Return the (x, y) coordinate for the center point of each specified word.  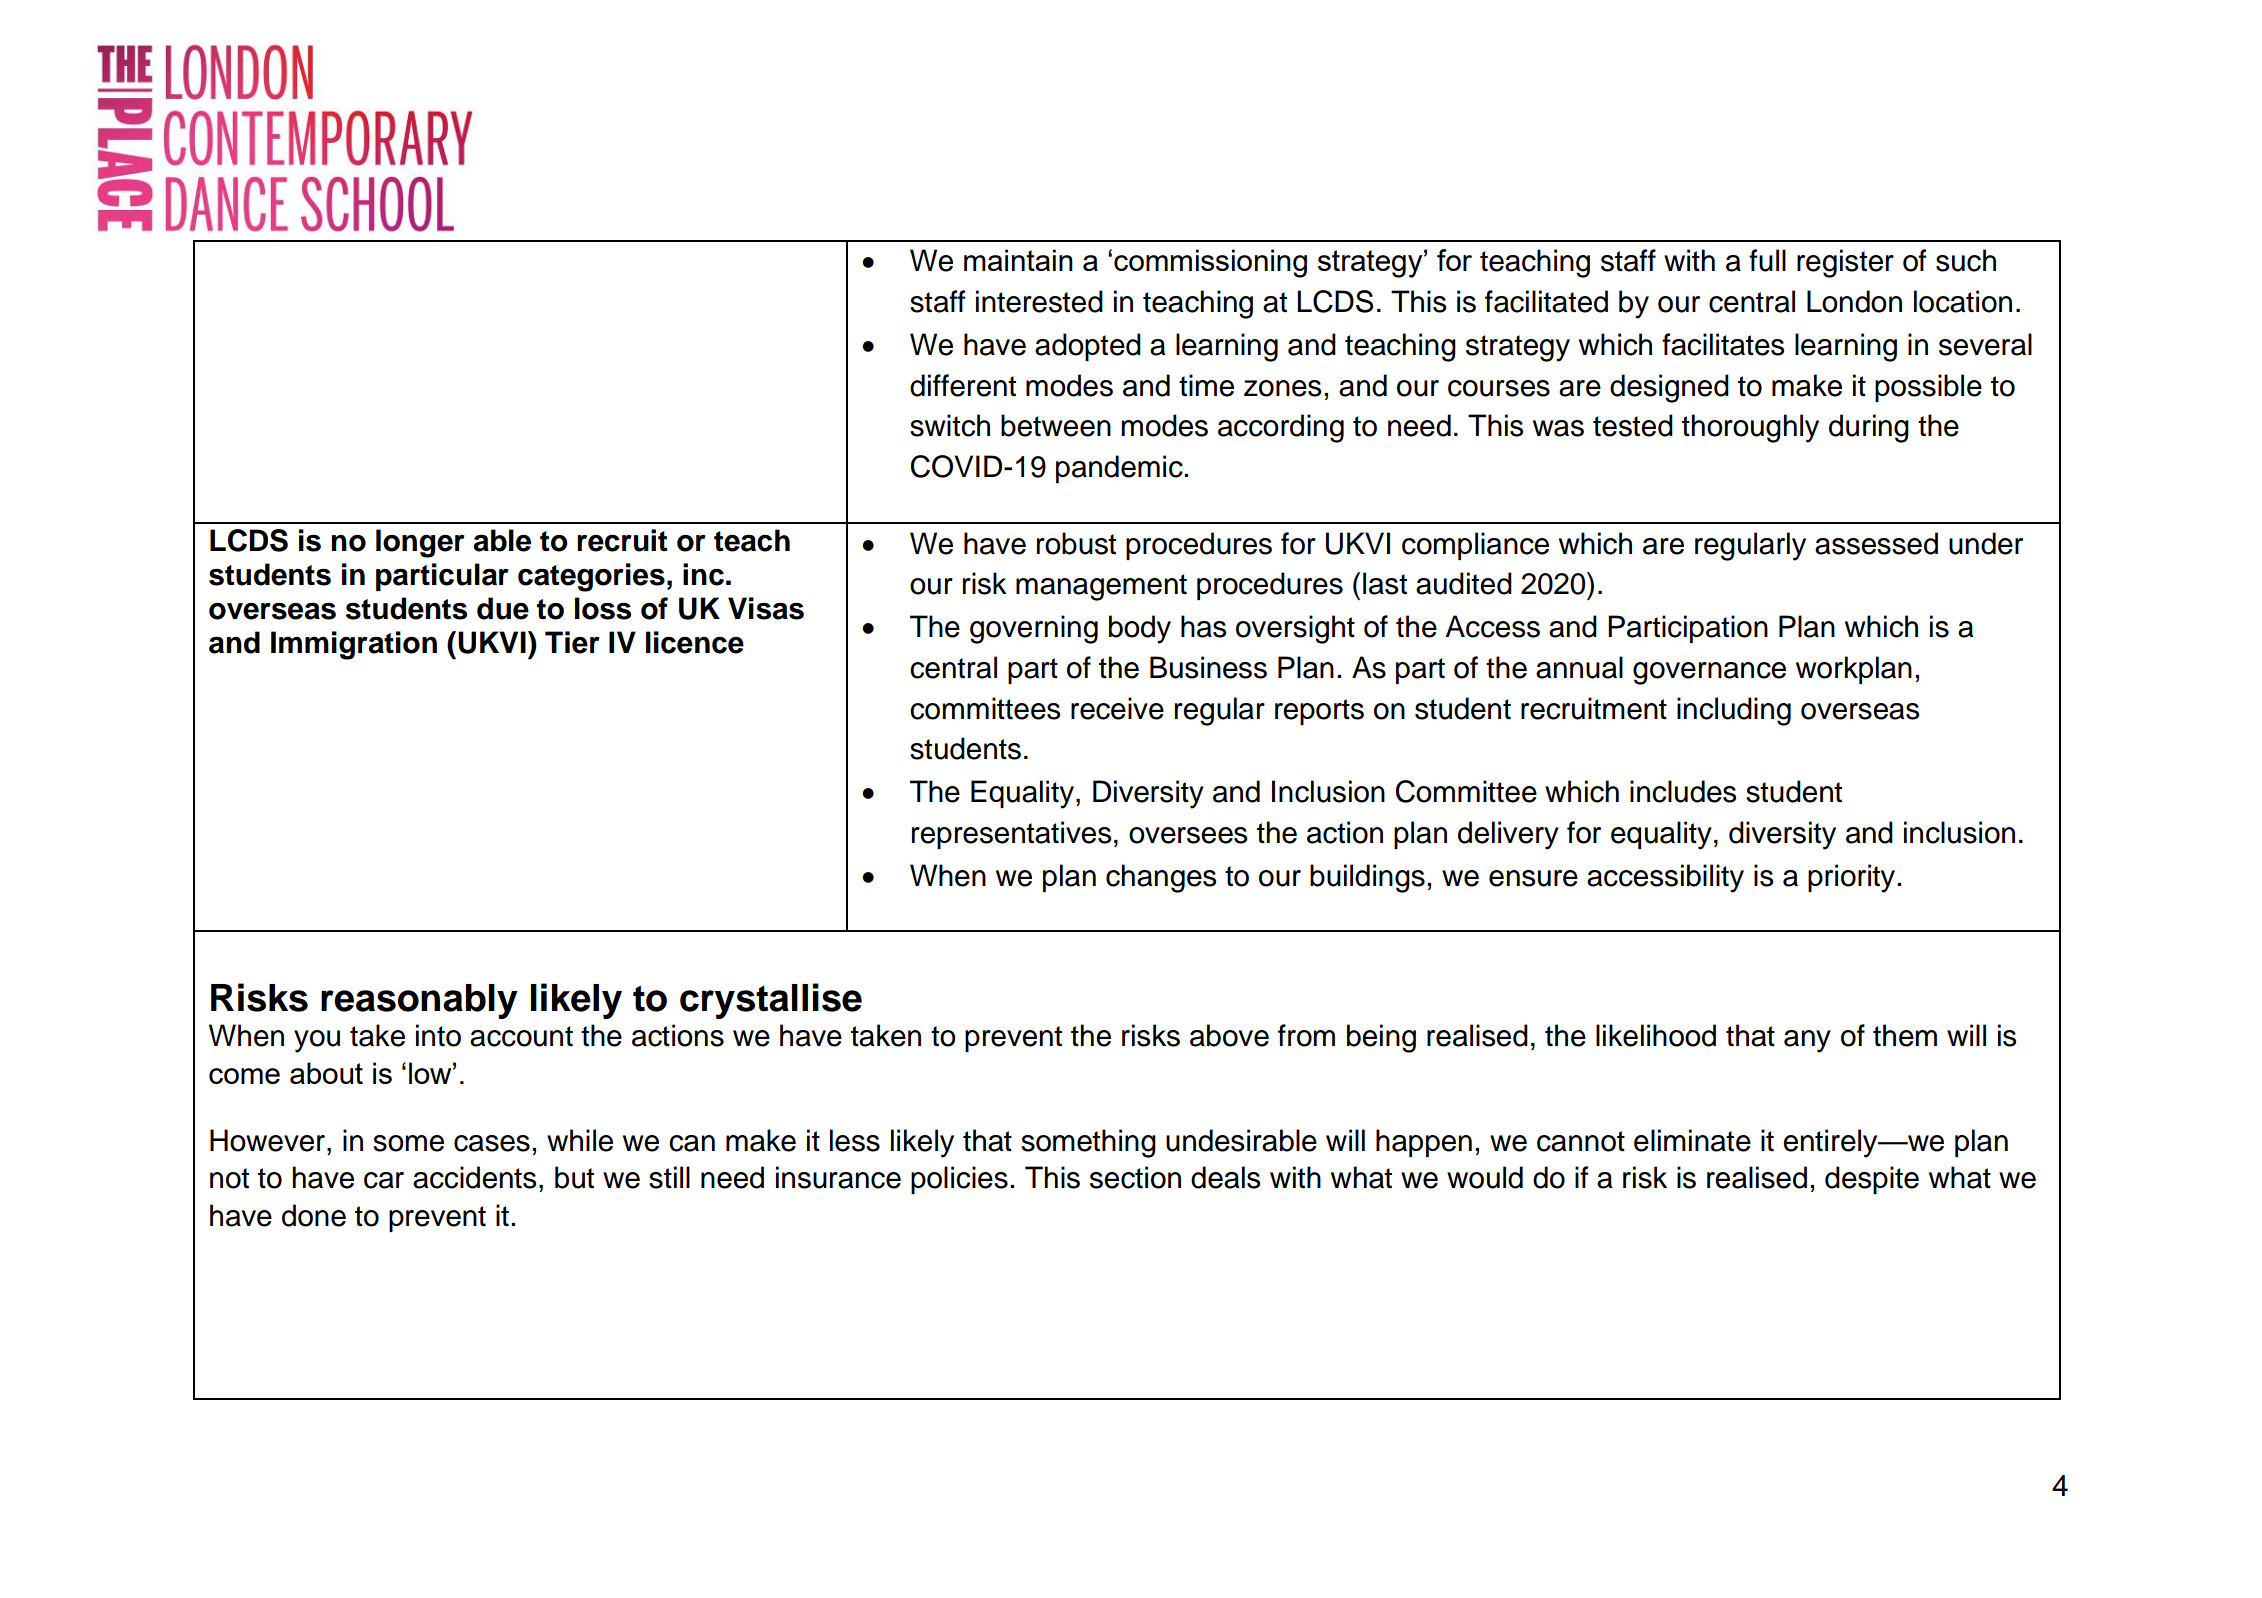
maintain (1018, 260)
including (1734, 711)
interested (1039, 301)
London (1854, 301)
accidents (474, 1177)
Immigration (354, 645)
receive (1117, 708)
